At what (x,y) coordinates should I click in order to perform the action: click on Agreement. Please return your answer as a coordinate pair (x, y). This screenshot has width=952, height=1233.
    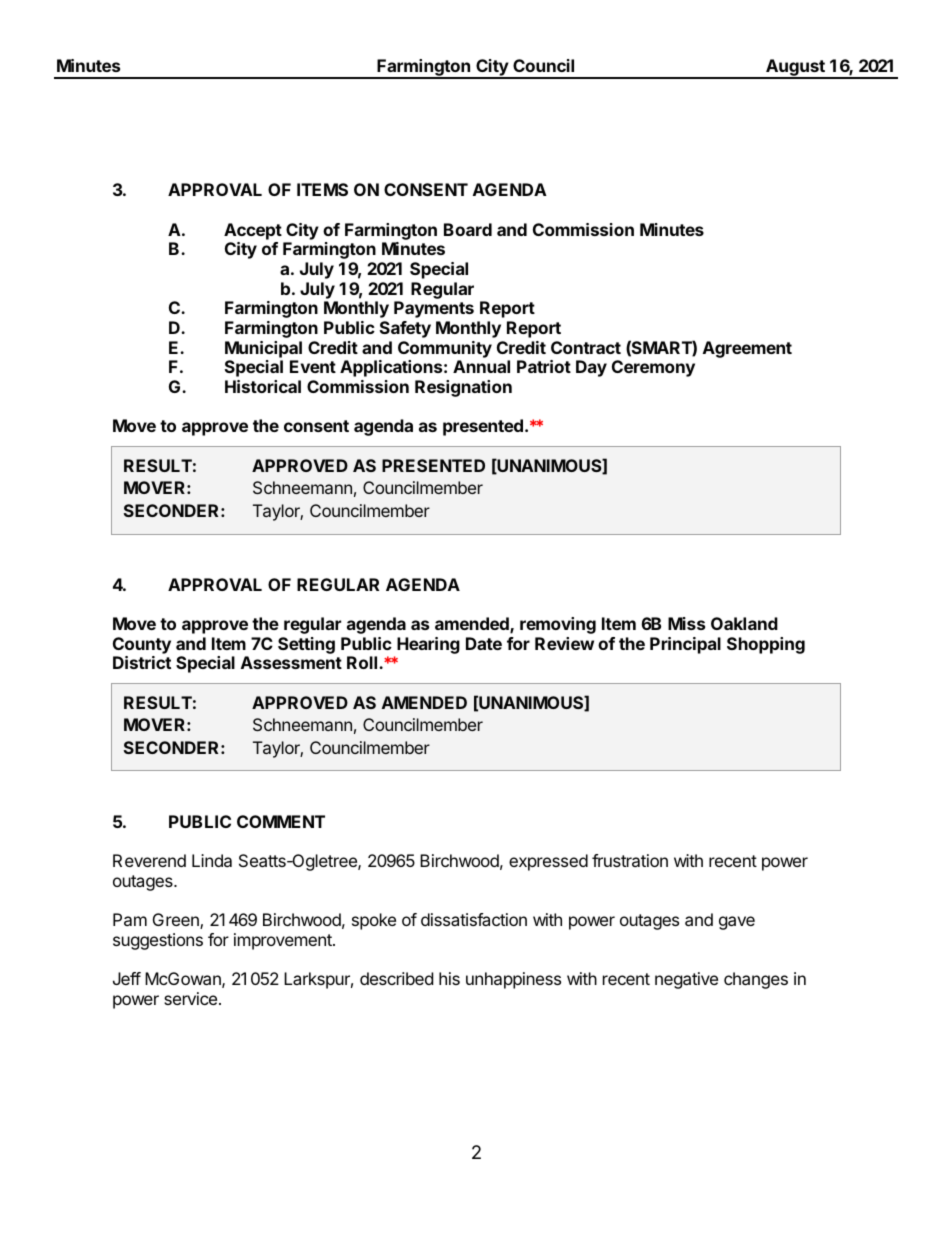
    Looking at the image, I should click on (747, 349).
